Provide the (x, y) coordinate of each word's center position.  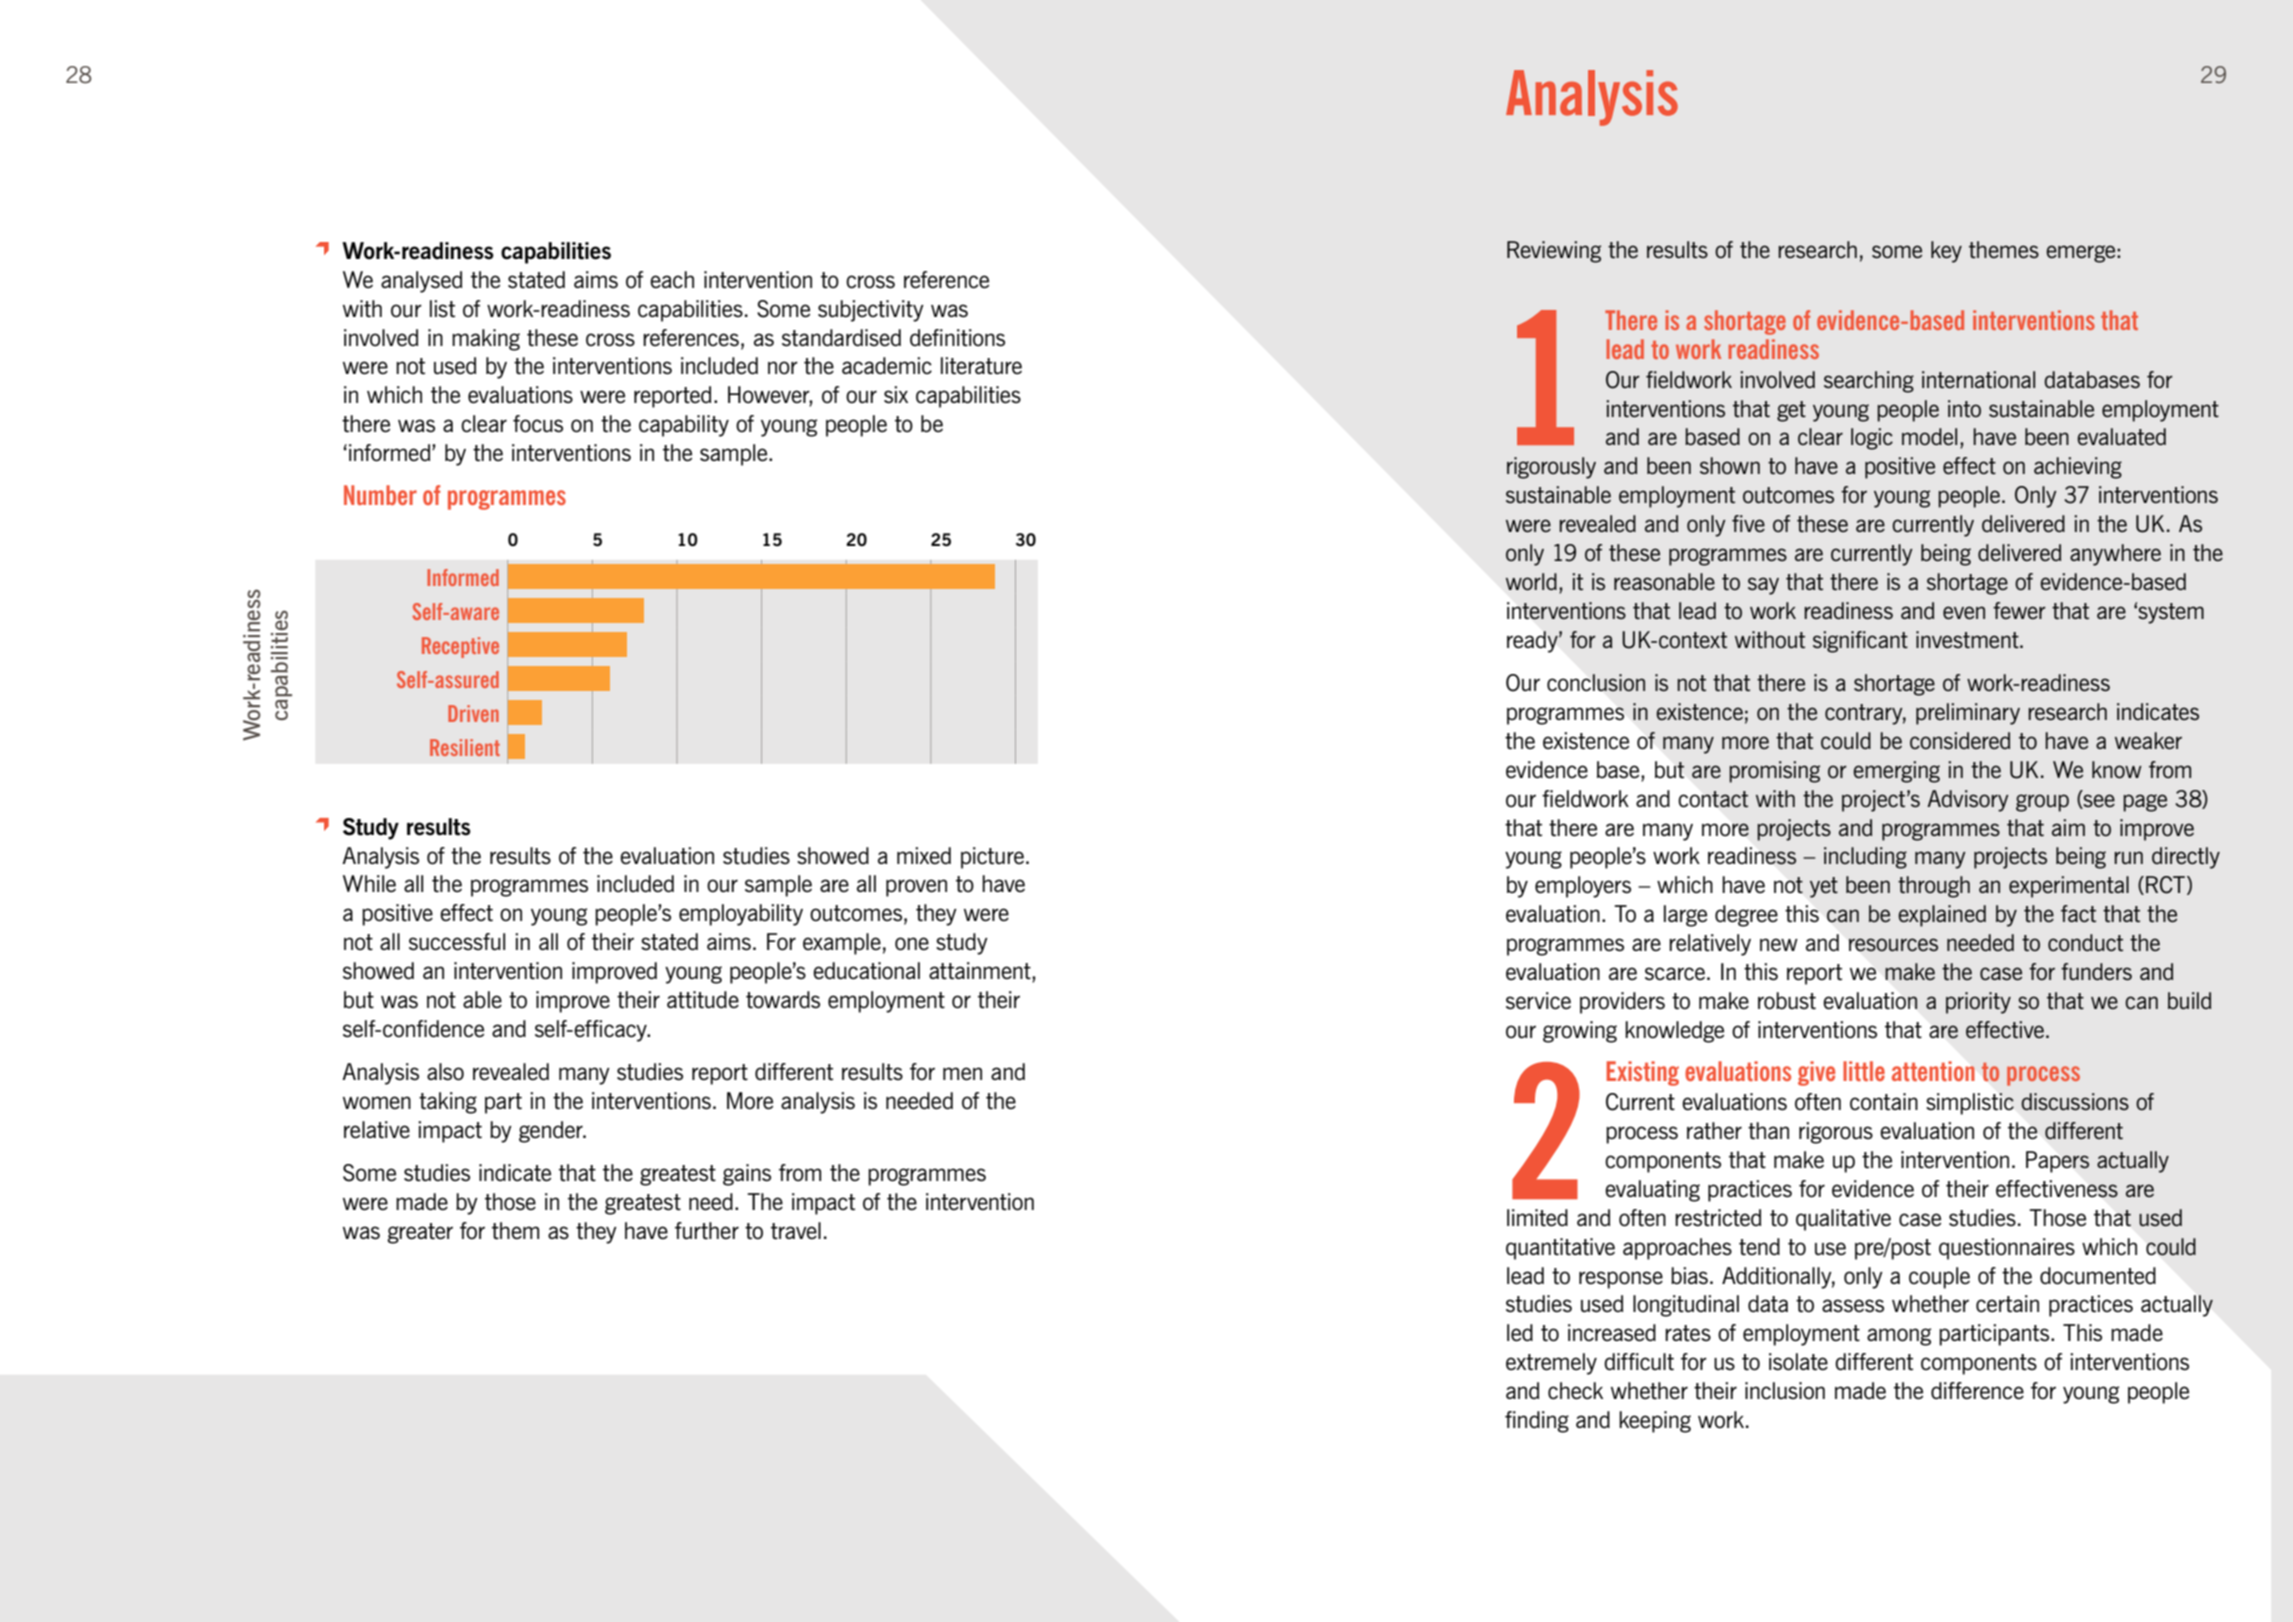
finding (1537, 1422)
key (1946, 252)
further (707, 1231)
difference (1977, 1391)
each (672, 280)
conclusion (1596, 682)
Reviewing (1554, 252)
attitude (703, 1000)
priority (1978, 1003)
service (1538, 1001)
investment (1968, 639)
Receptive (460, 647)
